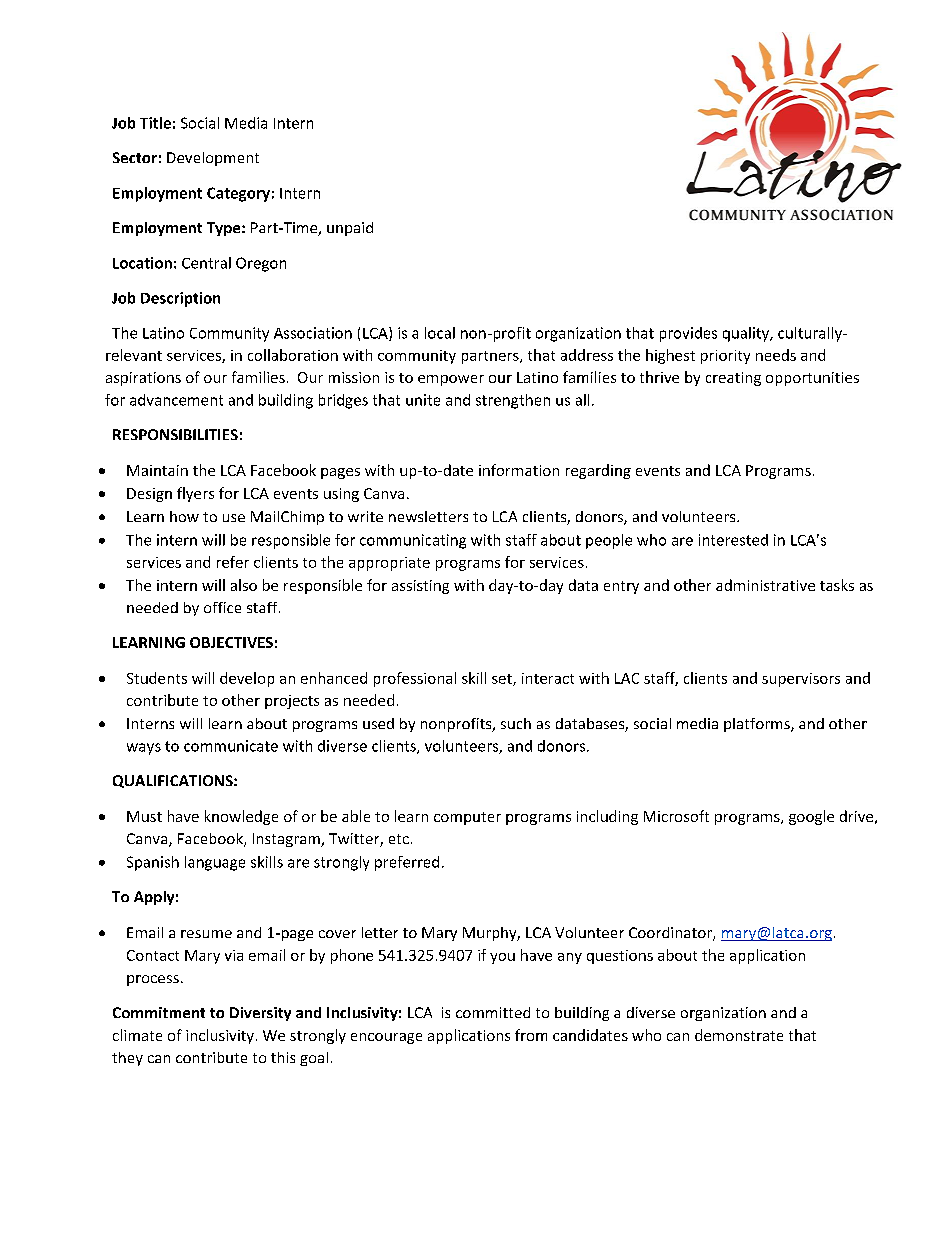  I want to click on unpaid, so click(350, 229).
